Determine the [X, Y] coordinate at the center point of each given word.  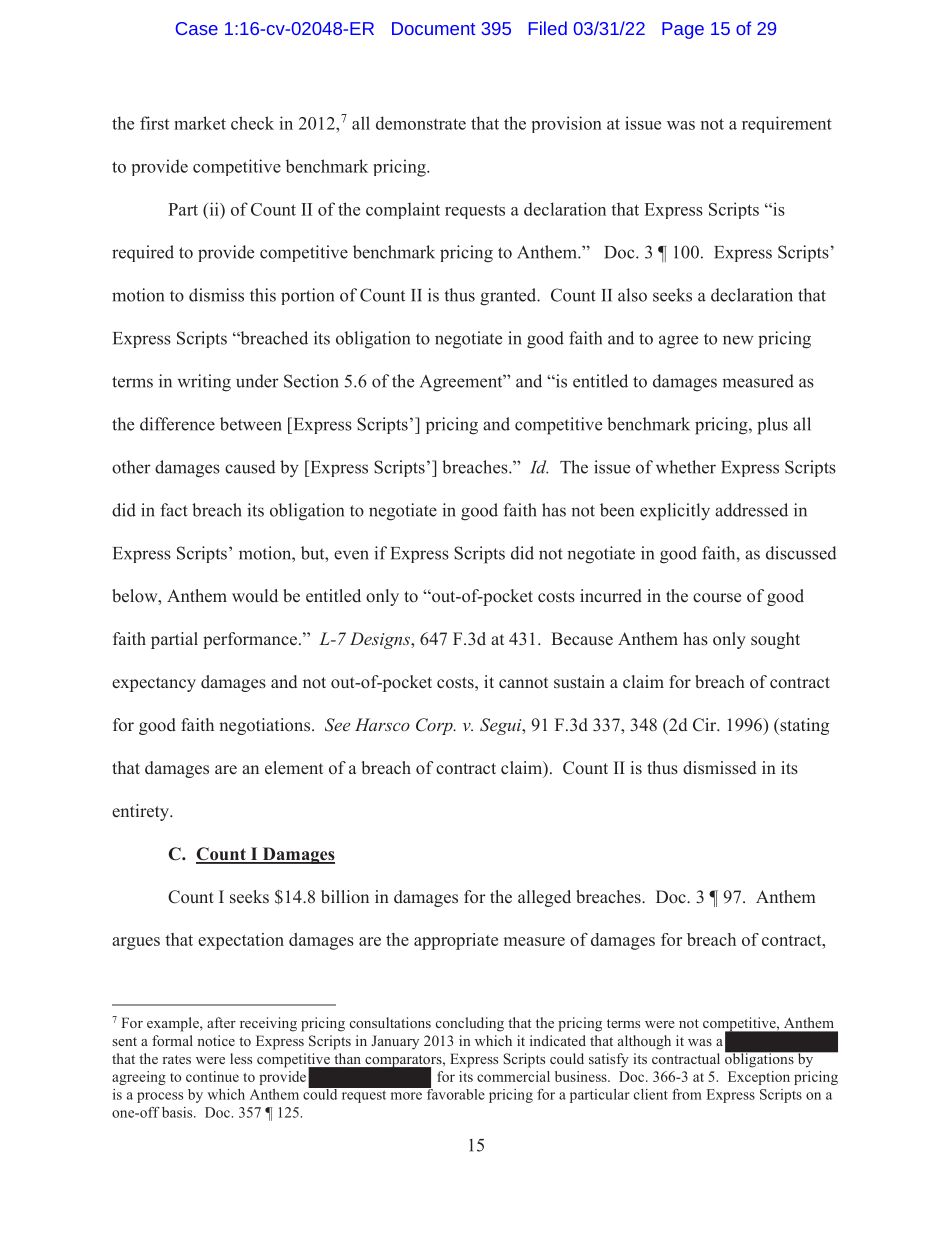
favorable [454, 1093]
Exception [759, 1078]
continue [212, 1076]
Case [197, 28]
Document [433, 28]
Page [683, 30]
